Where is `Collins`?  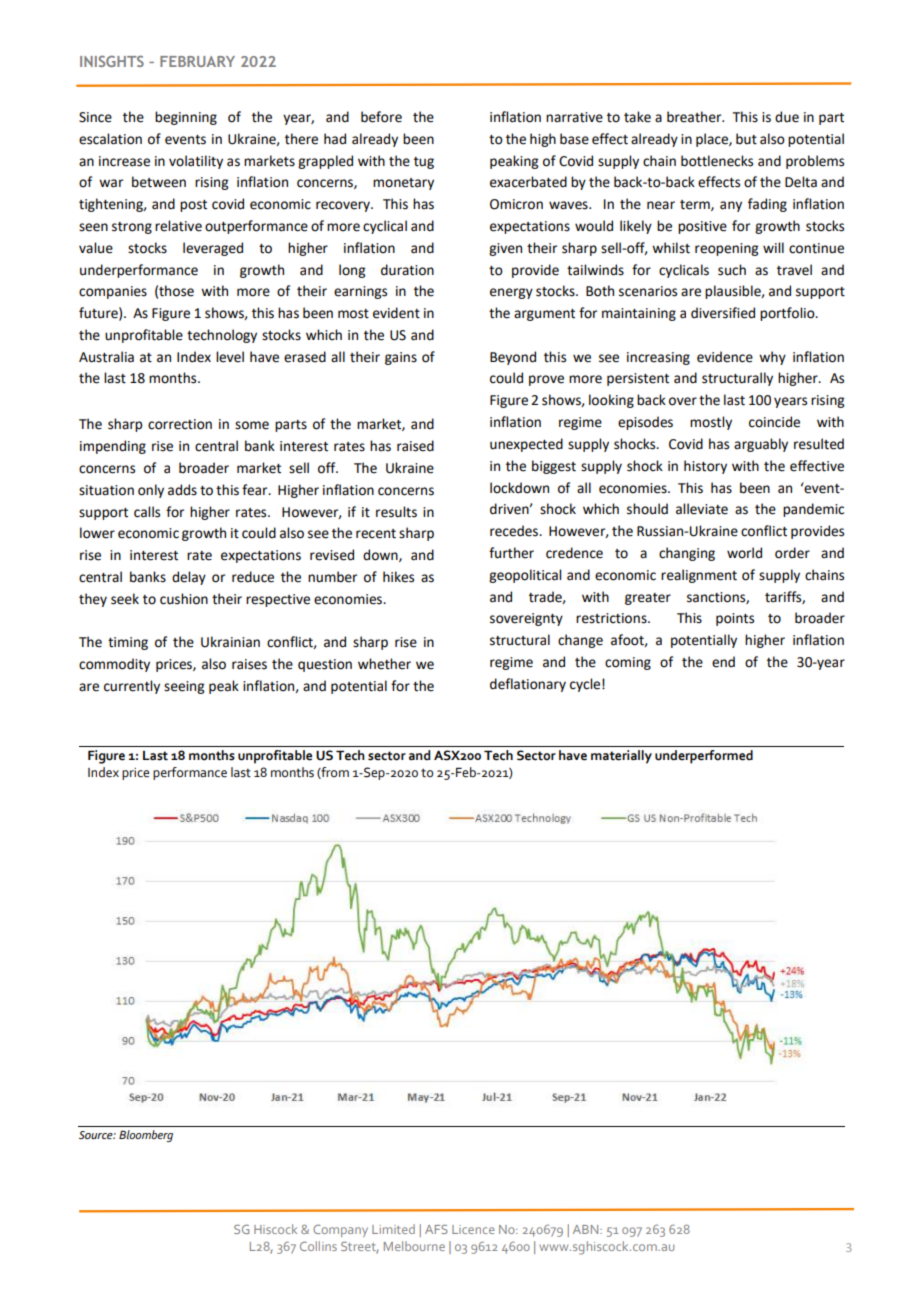
Collins is located at coordinates (318, 1246).
